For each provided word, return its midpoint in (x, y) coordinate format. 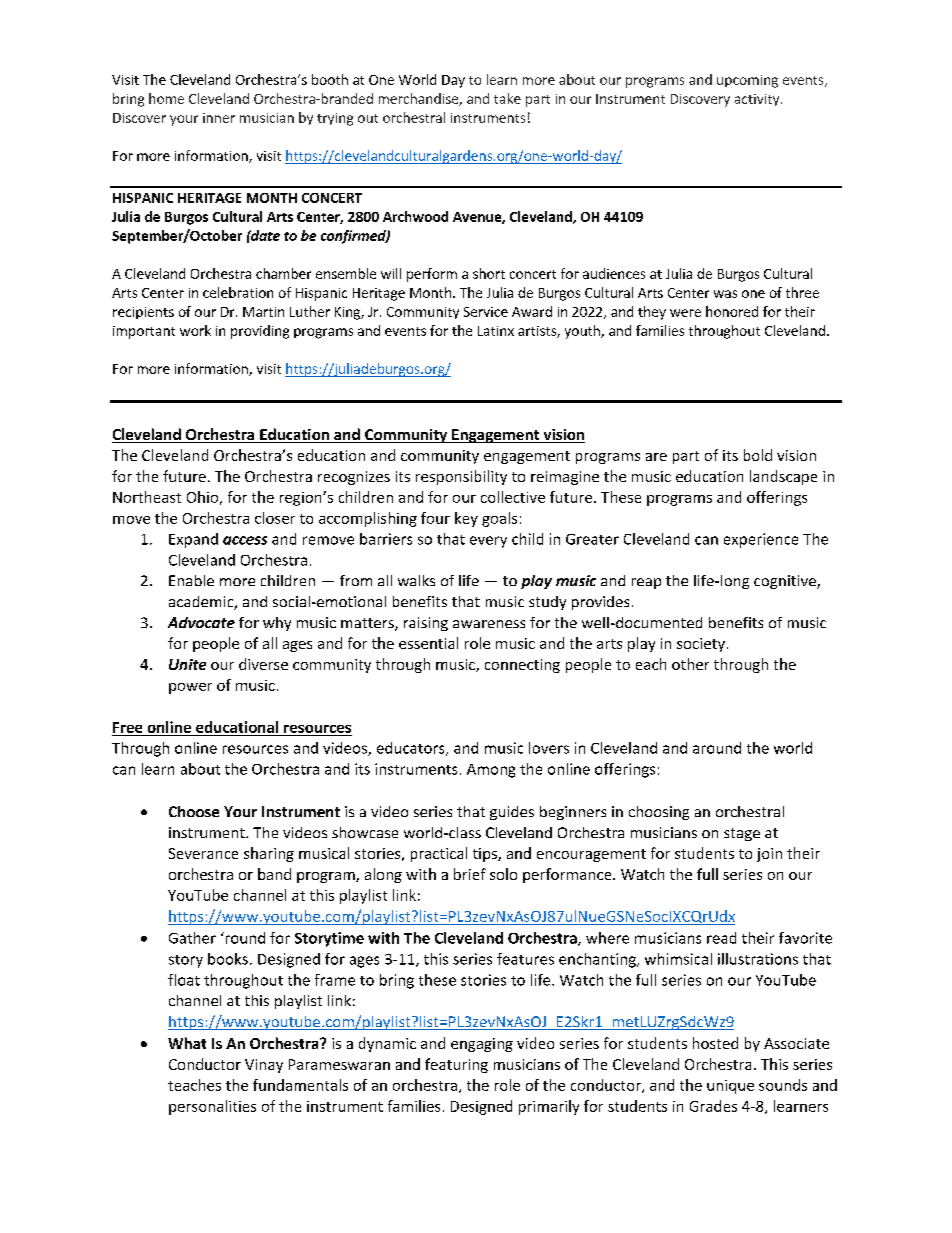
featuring (456, 1065)
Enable (191, 580)
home (166, 98)
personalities (212, 1107)
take (507, 98)
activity (758, 100)
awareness (489, 624)
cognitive (786, 582)
